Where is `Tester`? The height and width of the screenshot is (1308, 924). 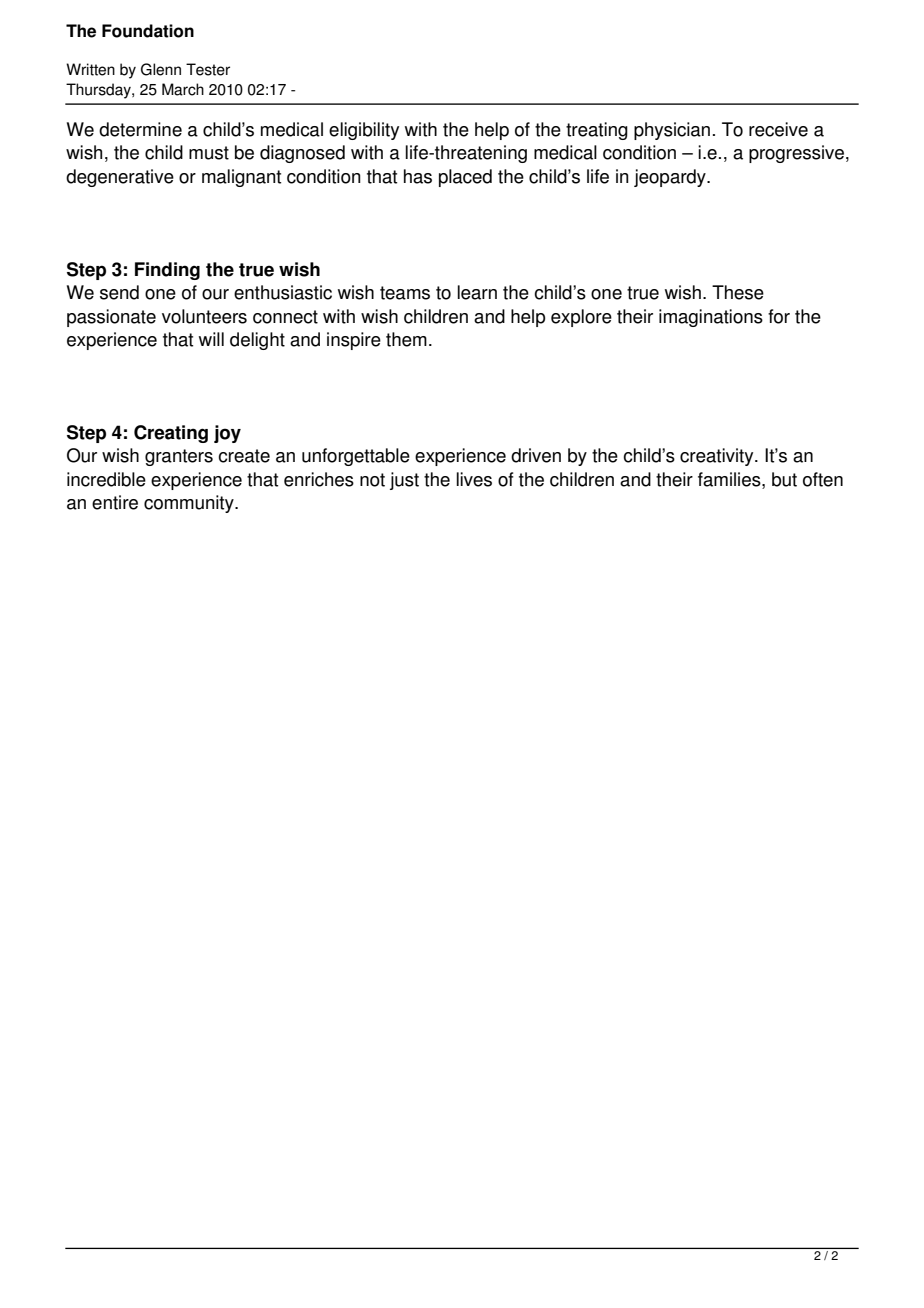
Tester is located at coordinates (208, 69).
